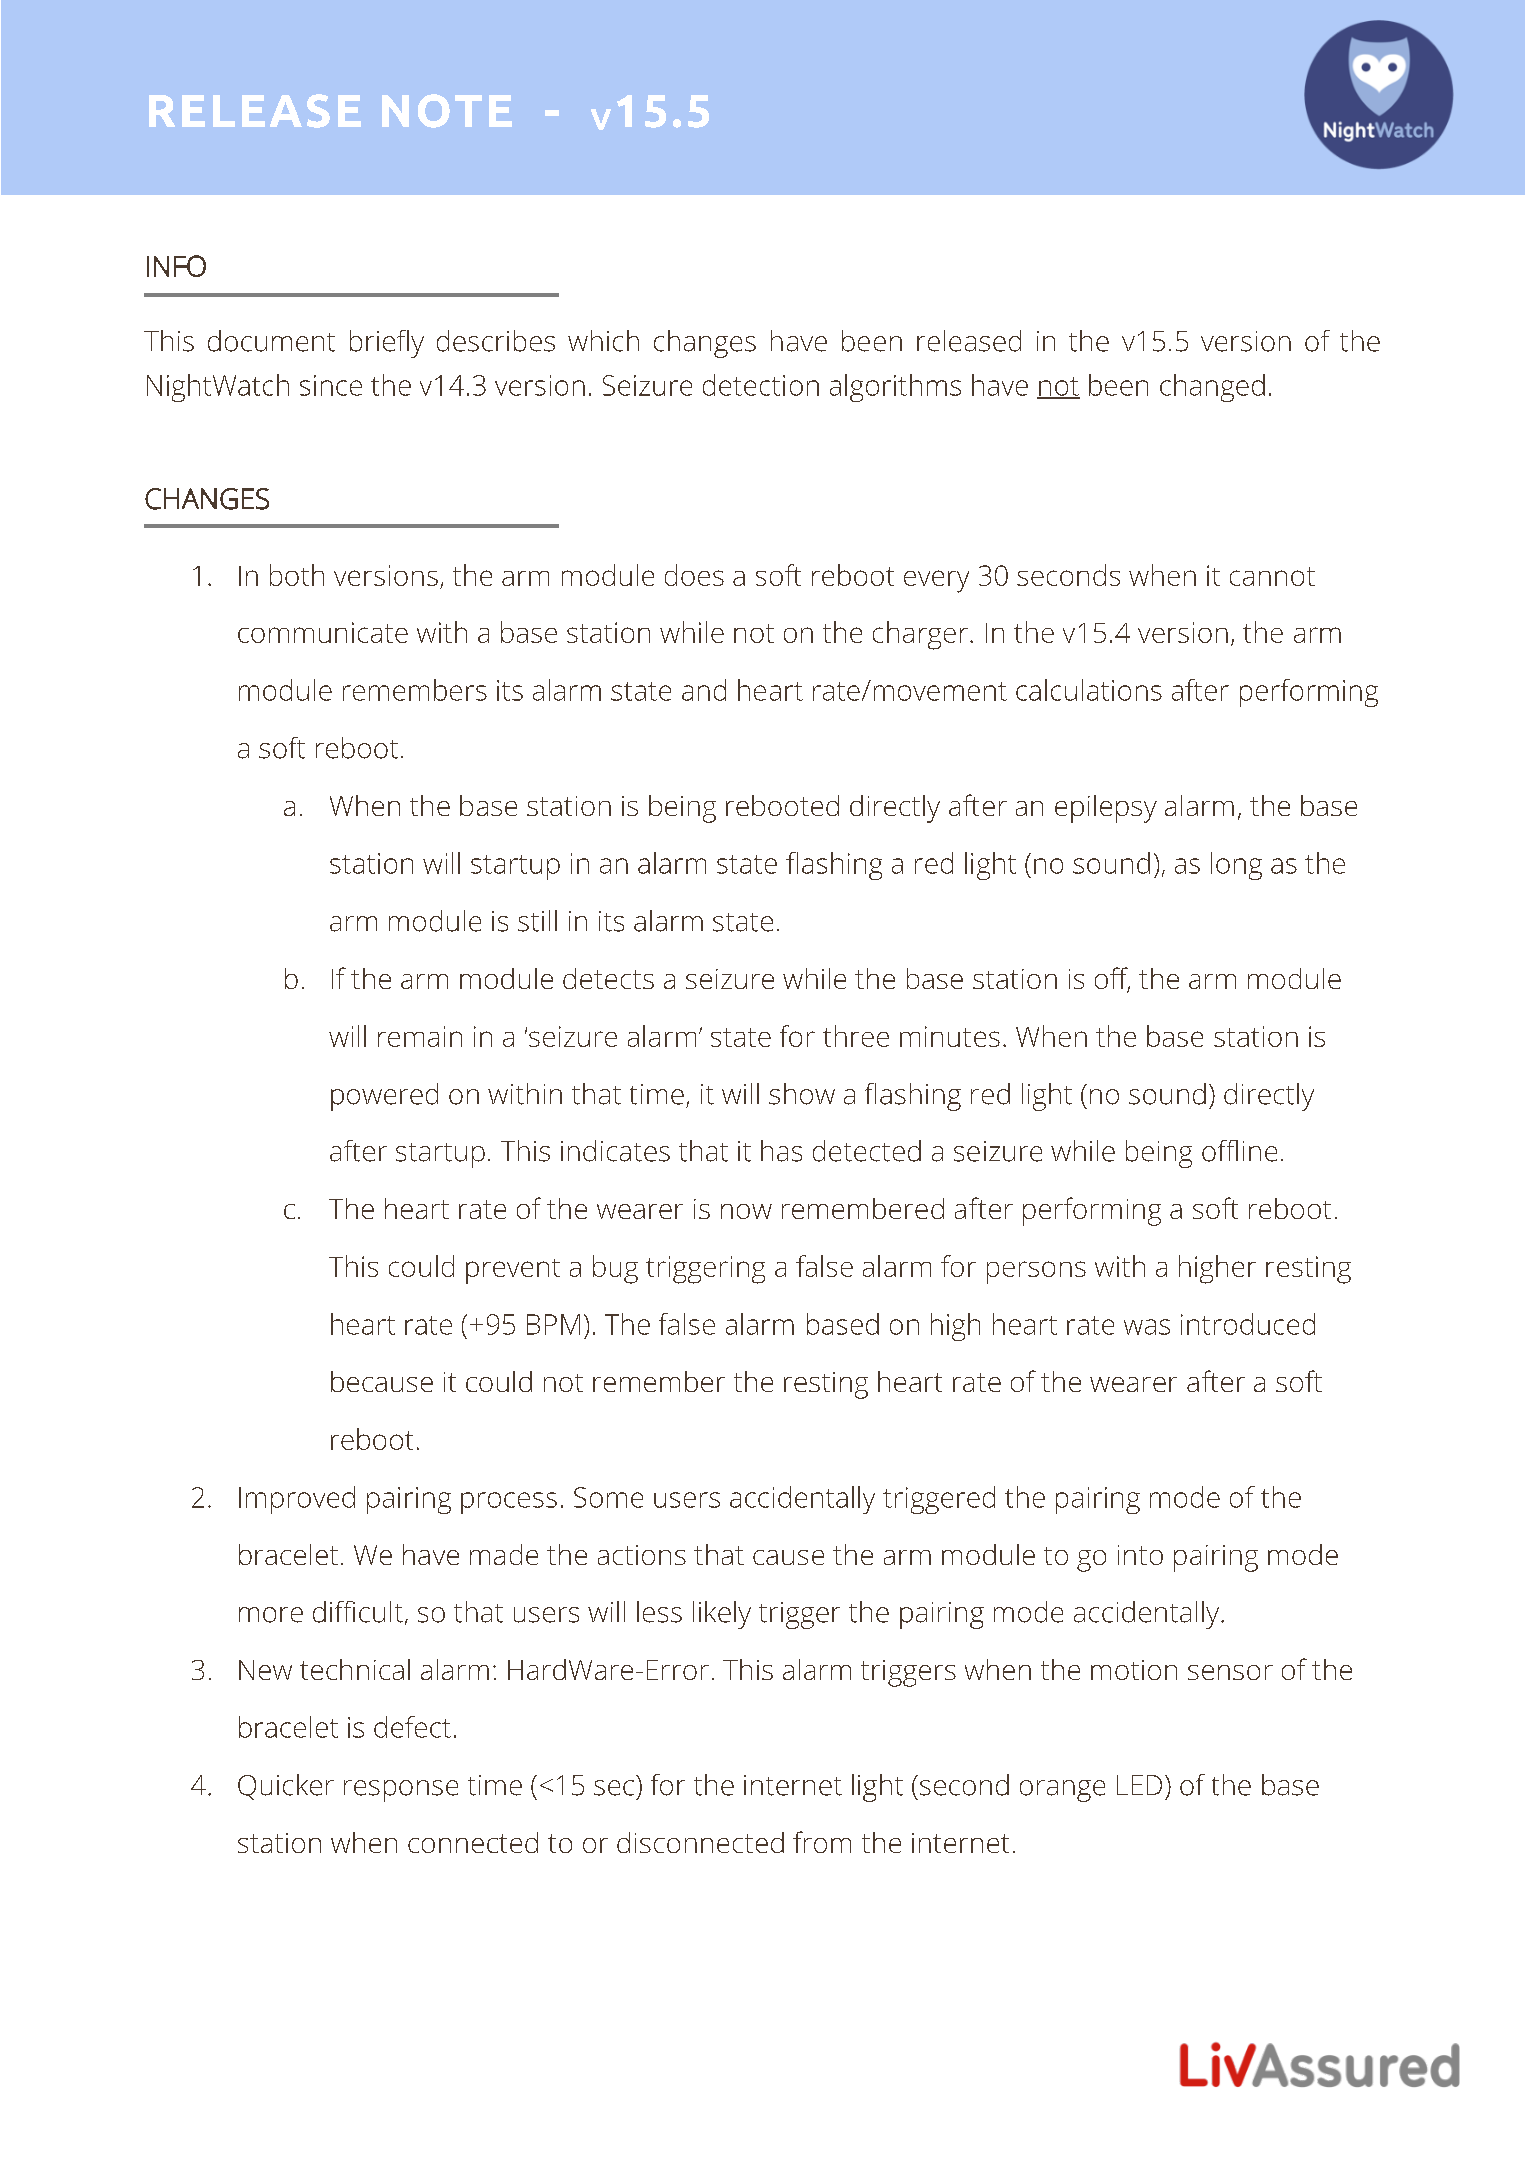 This screenshot has height=2158, width=1525. Describe the element at coordinates (271, 341) in the screenshot. I see `document` at that location.
